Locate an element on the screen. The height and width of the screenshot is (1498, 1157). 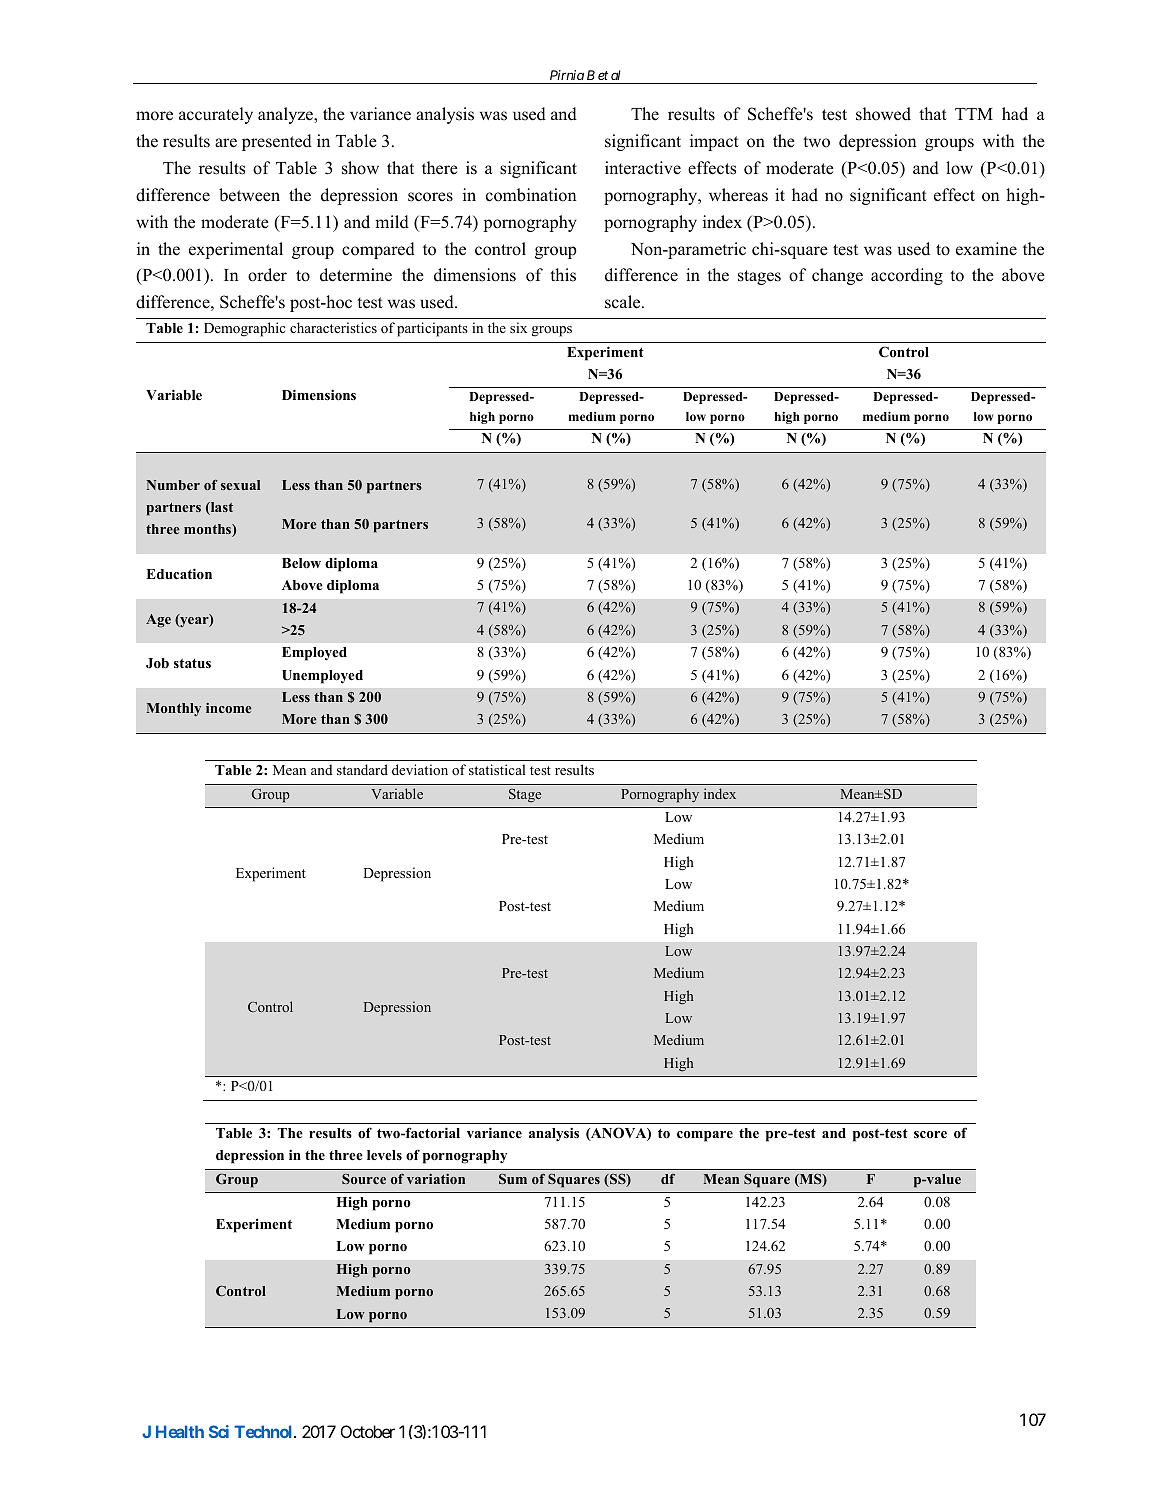
statistical is located at coordinates (497, 769).
